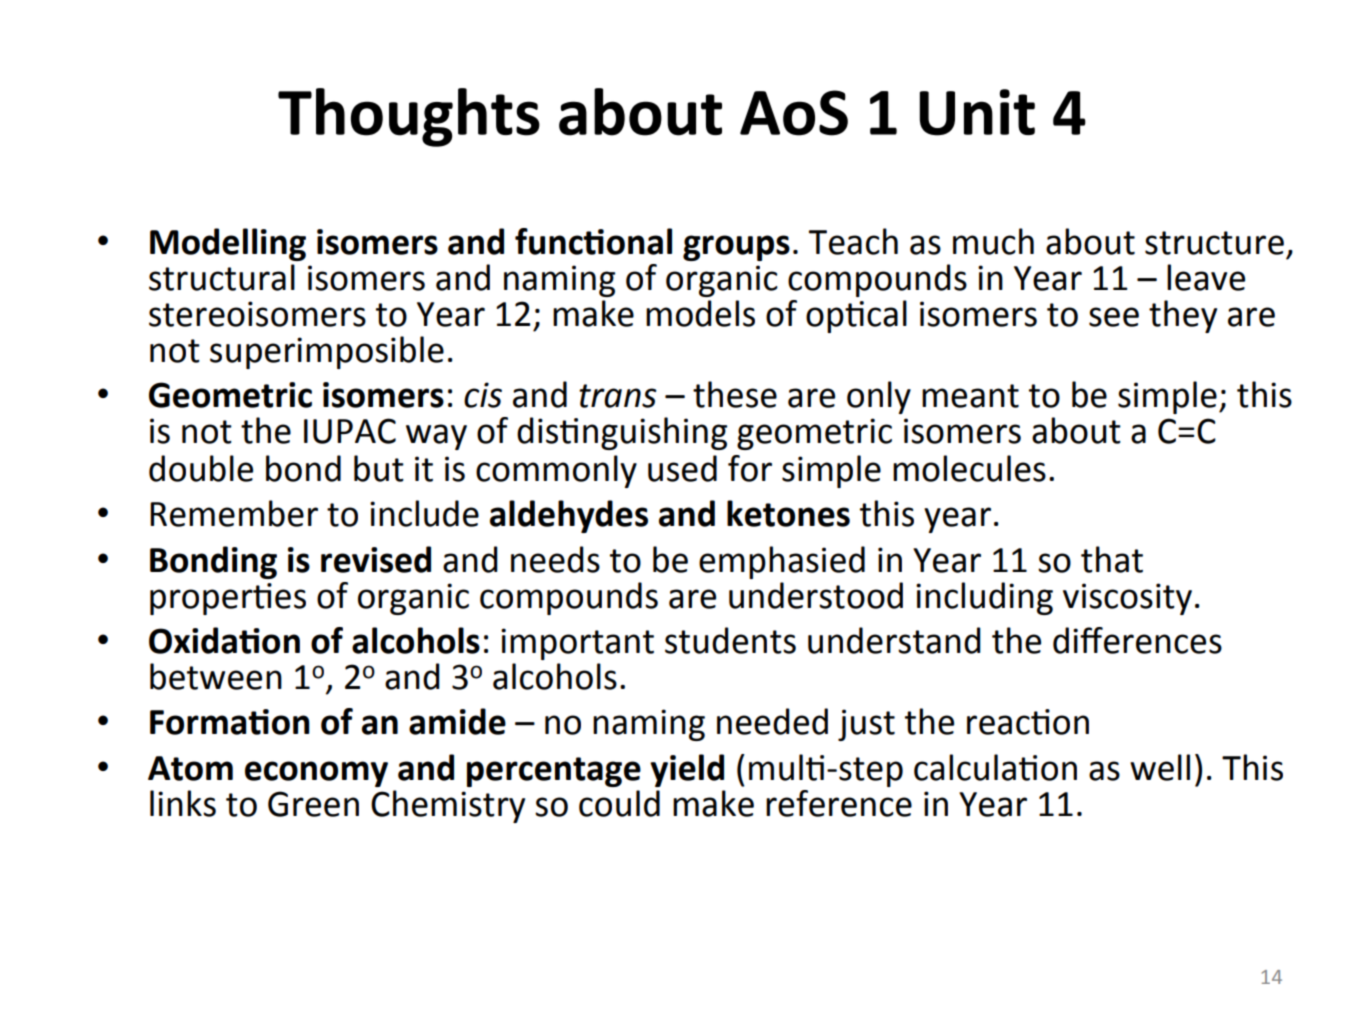  What do you see at coordinates (682, 468) in the screenshot?
I see `used` at bounding box center [682, 468].
